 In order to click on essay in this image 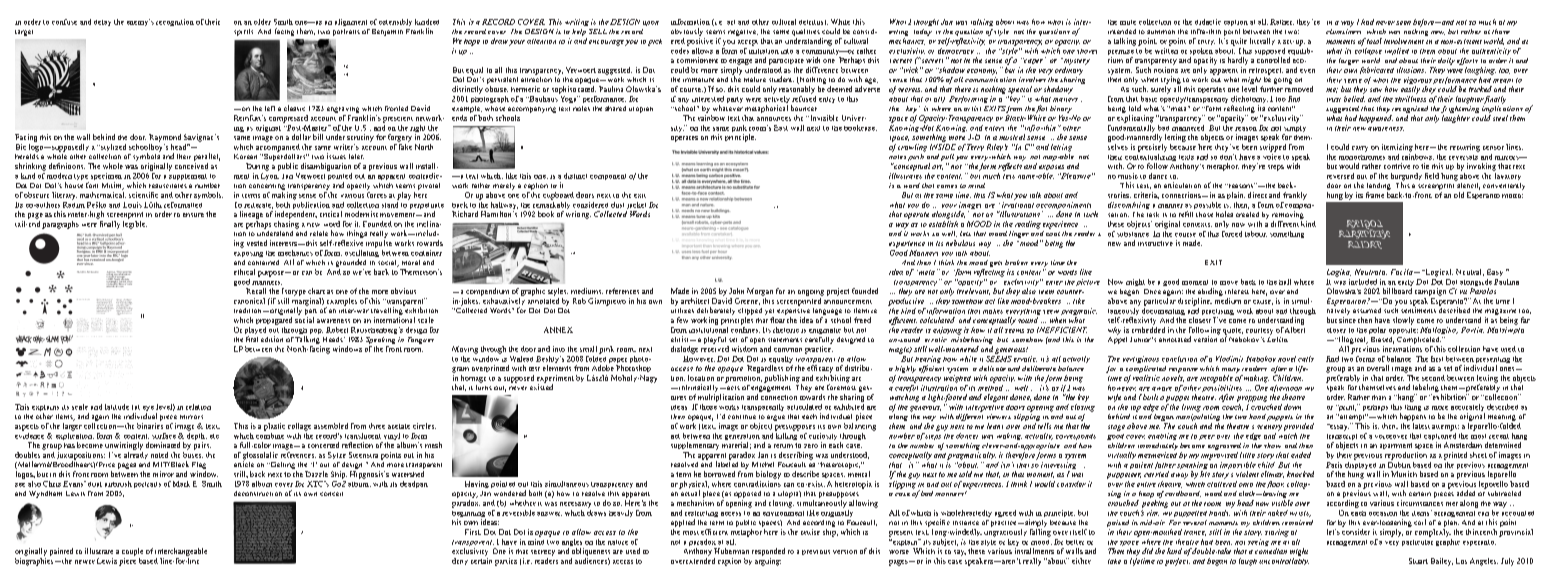, I will do `click(1338, 427)`.
